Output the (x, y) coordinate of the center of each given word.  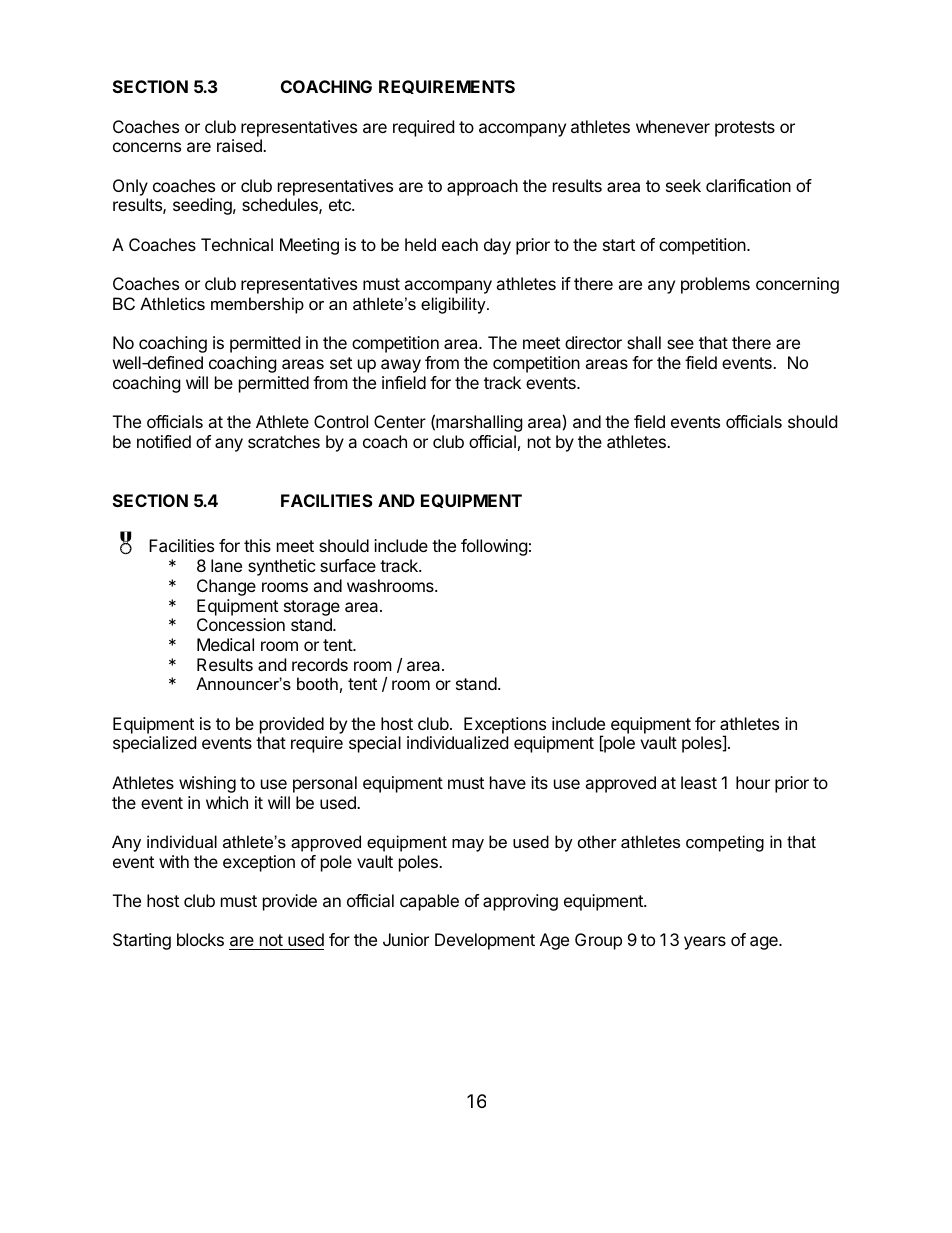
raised (240, 145)
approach (482, 187)
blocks (200, 939)
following (494, 547)
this (257, 545)
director (593, 342)
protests (745, 129)
